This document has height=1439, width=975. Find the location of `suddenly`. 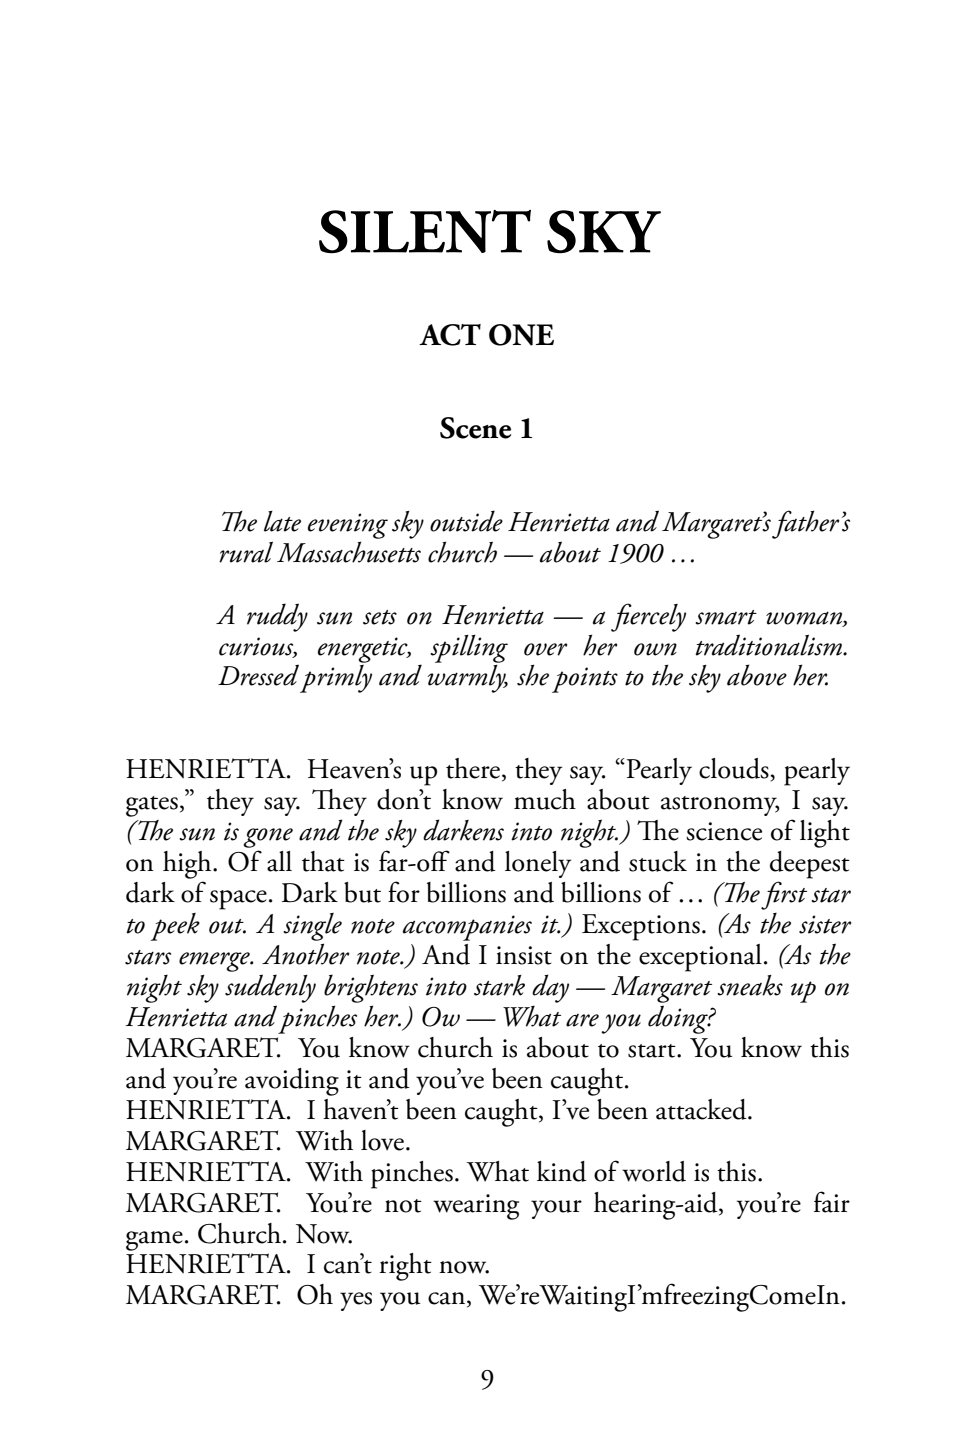

suddenly is located at coordinates (270, 988).
